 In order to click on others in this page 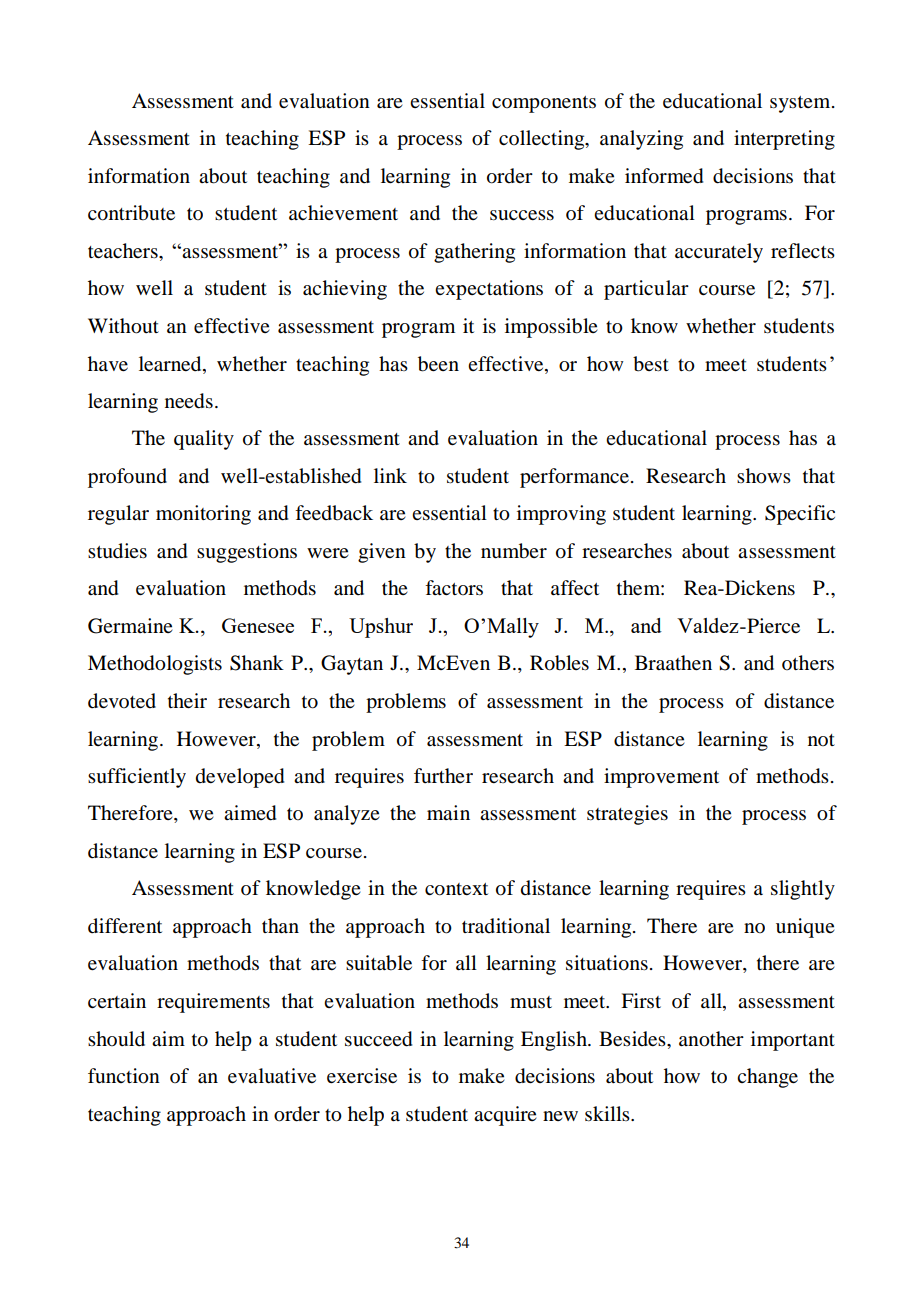, I will do `click(808, 663)`.
